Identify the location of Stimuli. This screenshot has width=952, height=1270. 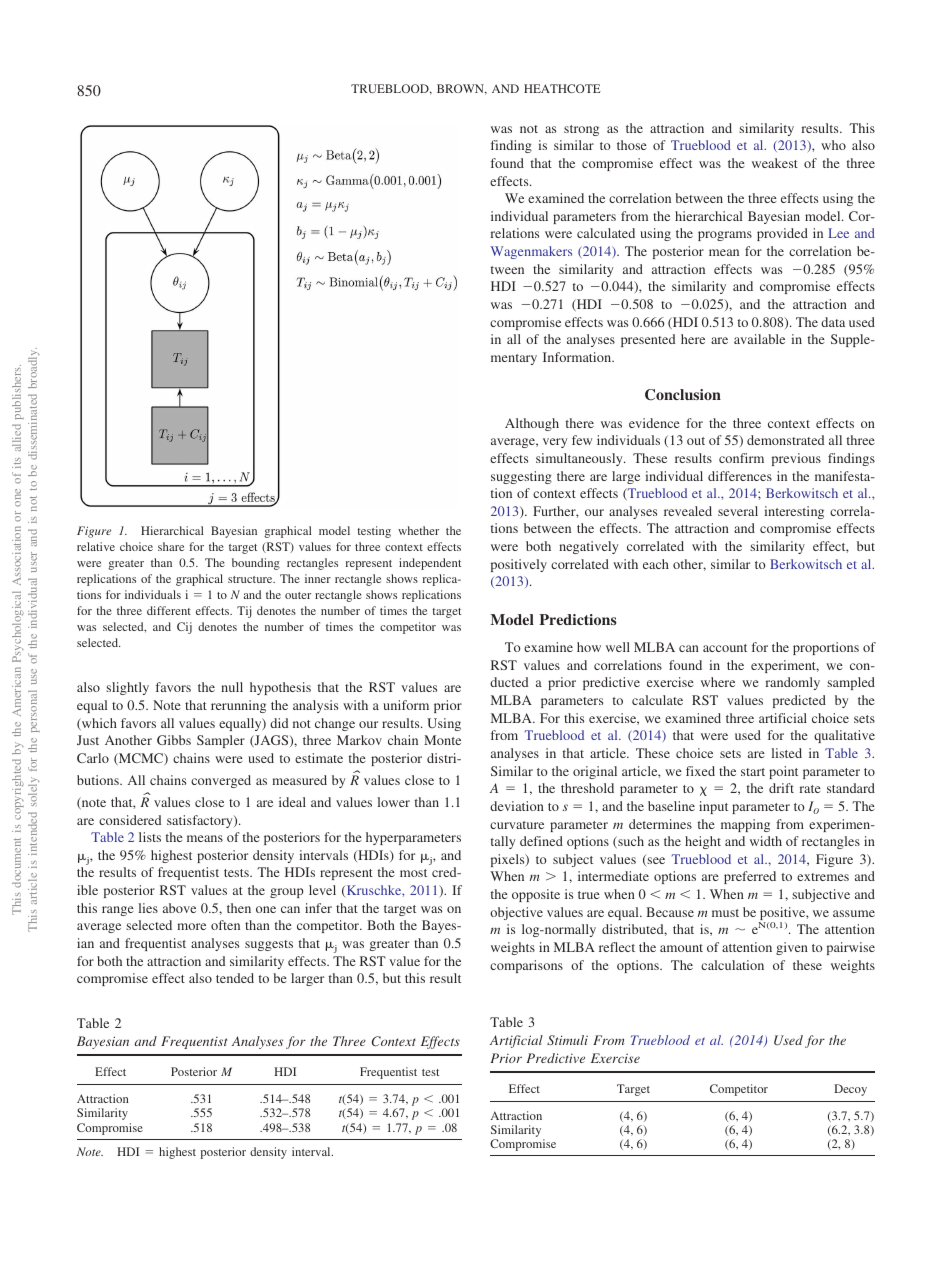
(567, 1040).
